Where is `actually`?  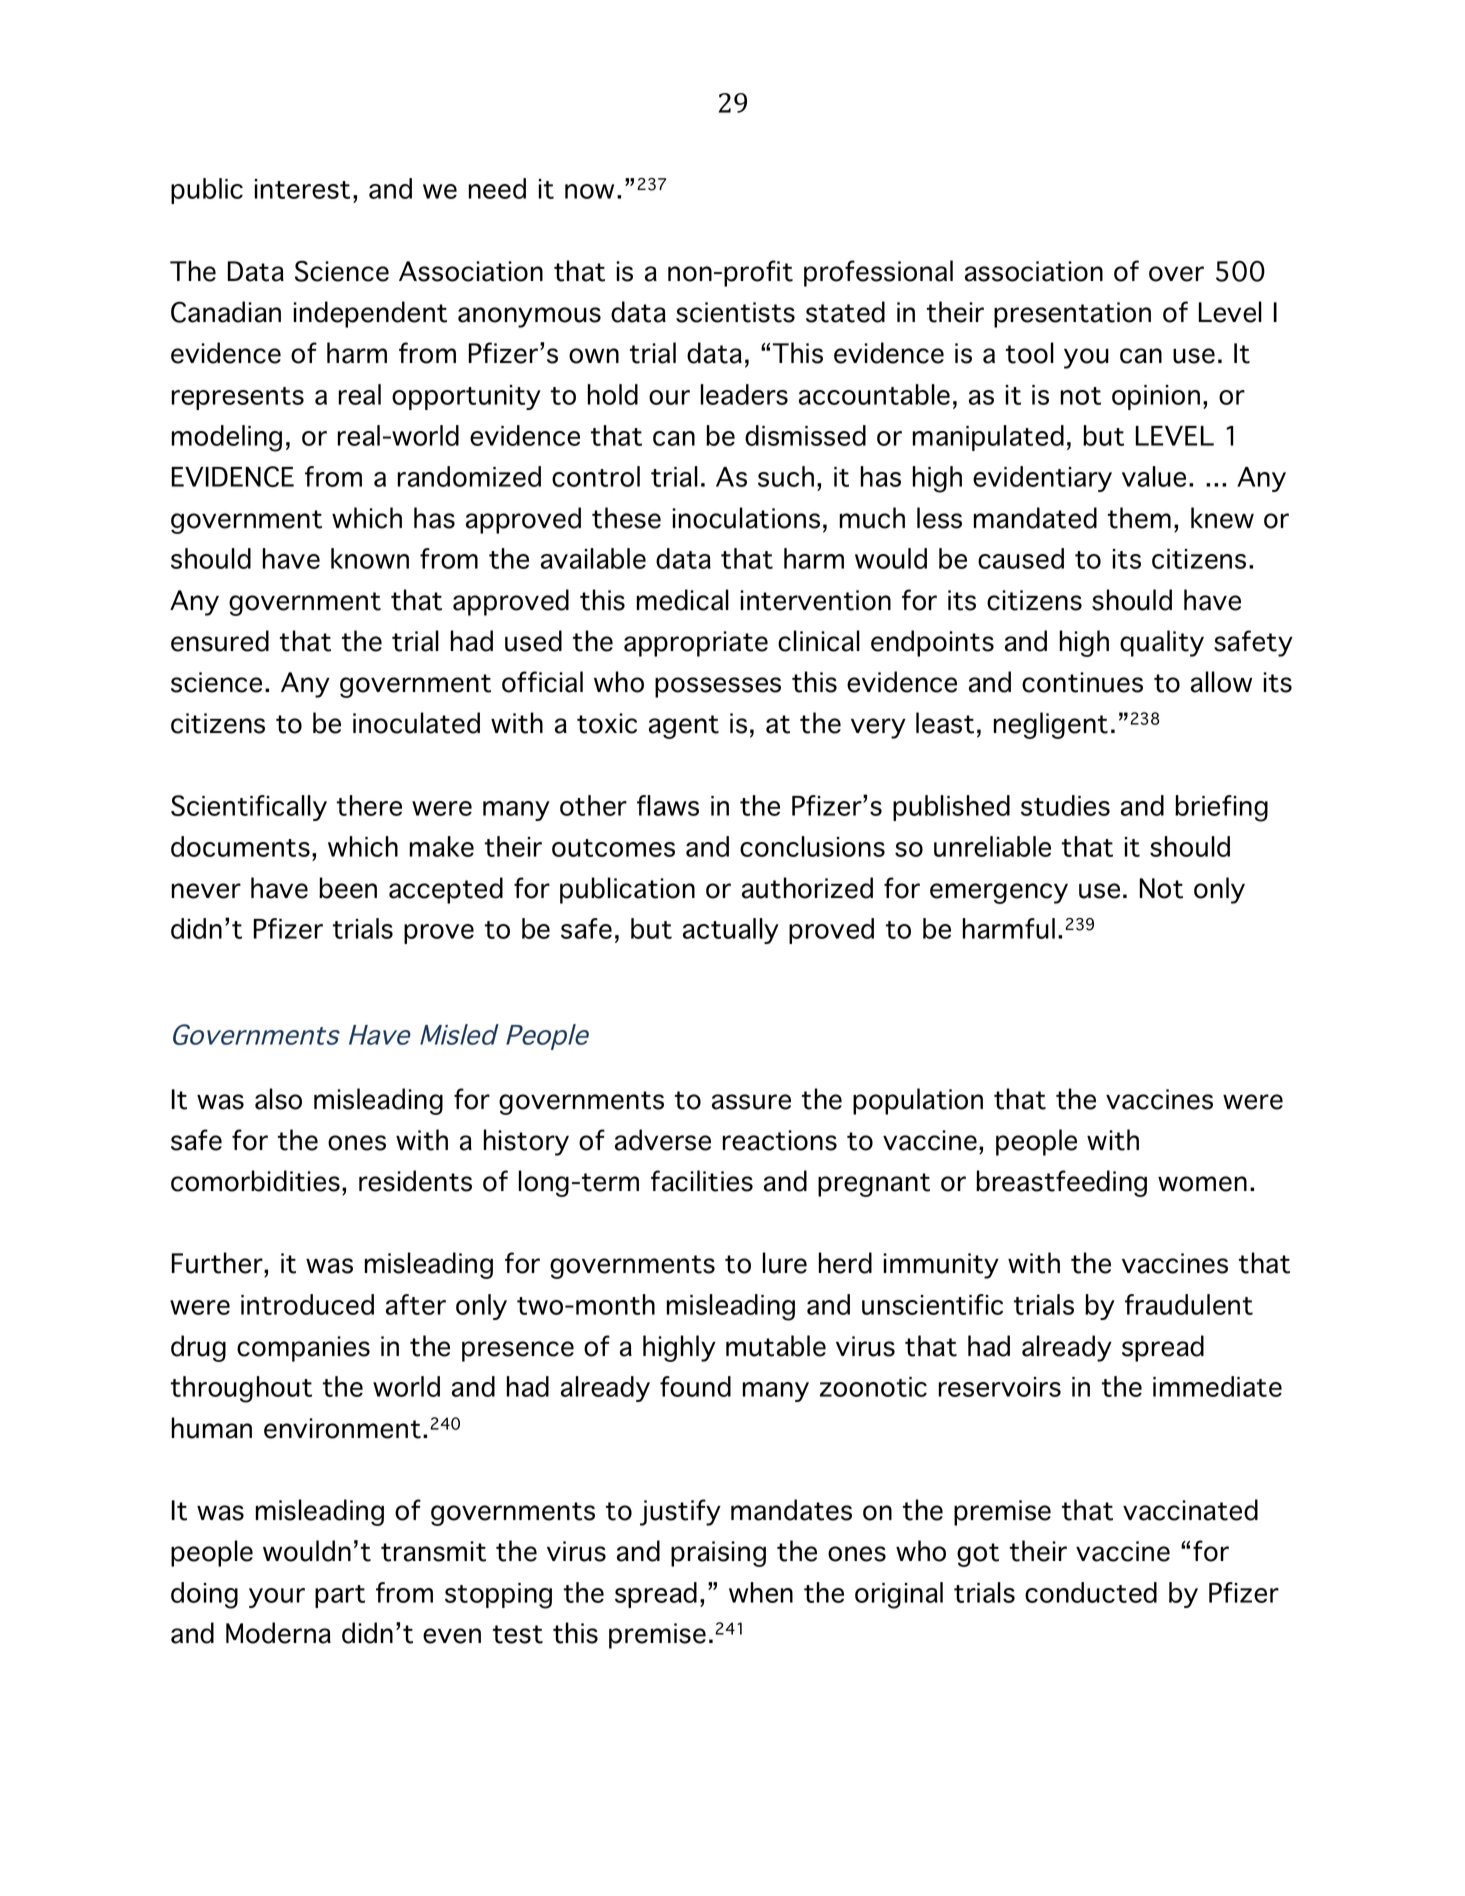 actually is located at coordinates (731, 931).
